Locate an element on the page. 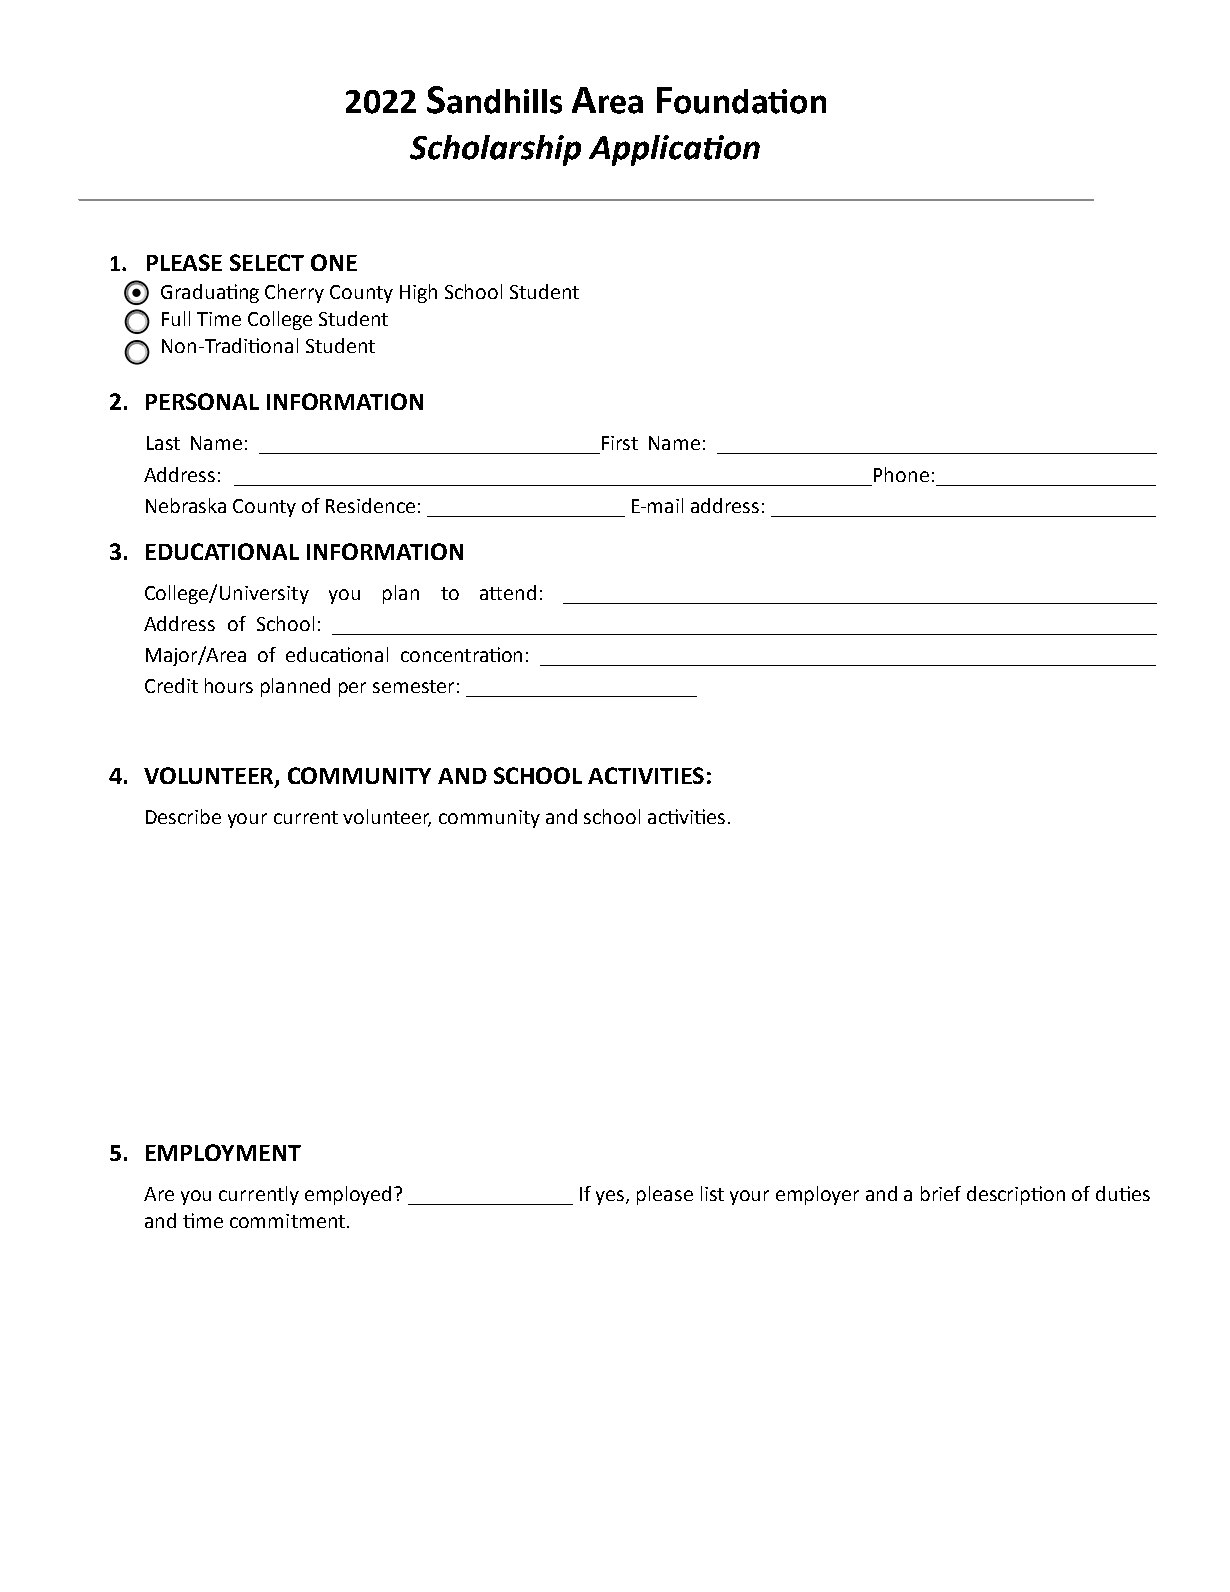 This page has height=1592, width=1230. Describe is located at coordinates (183, 816).
